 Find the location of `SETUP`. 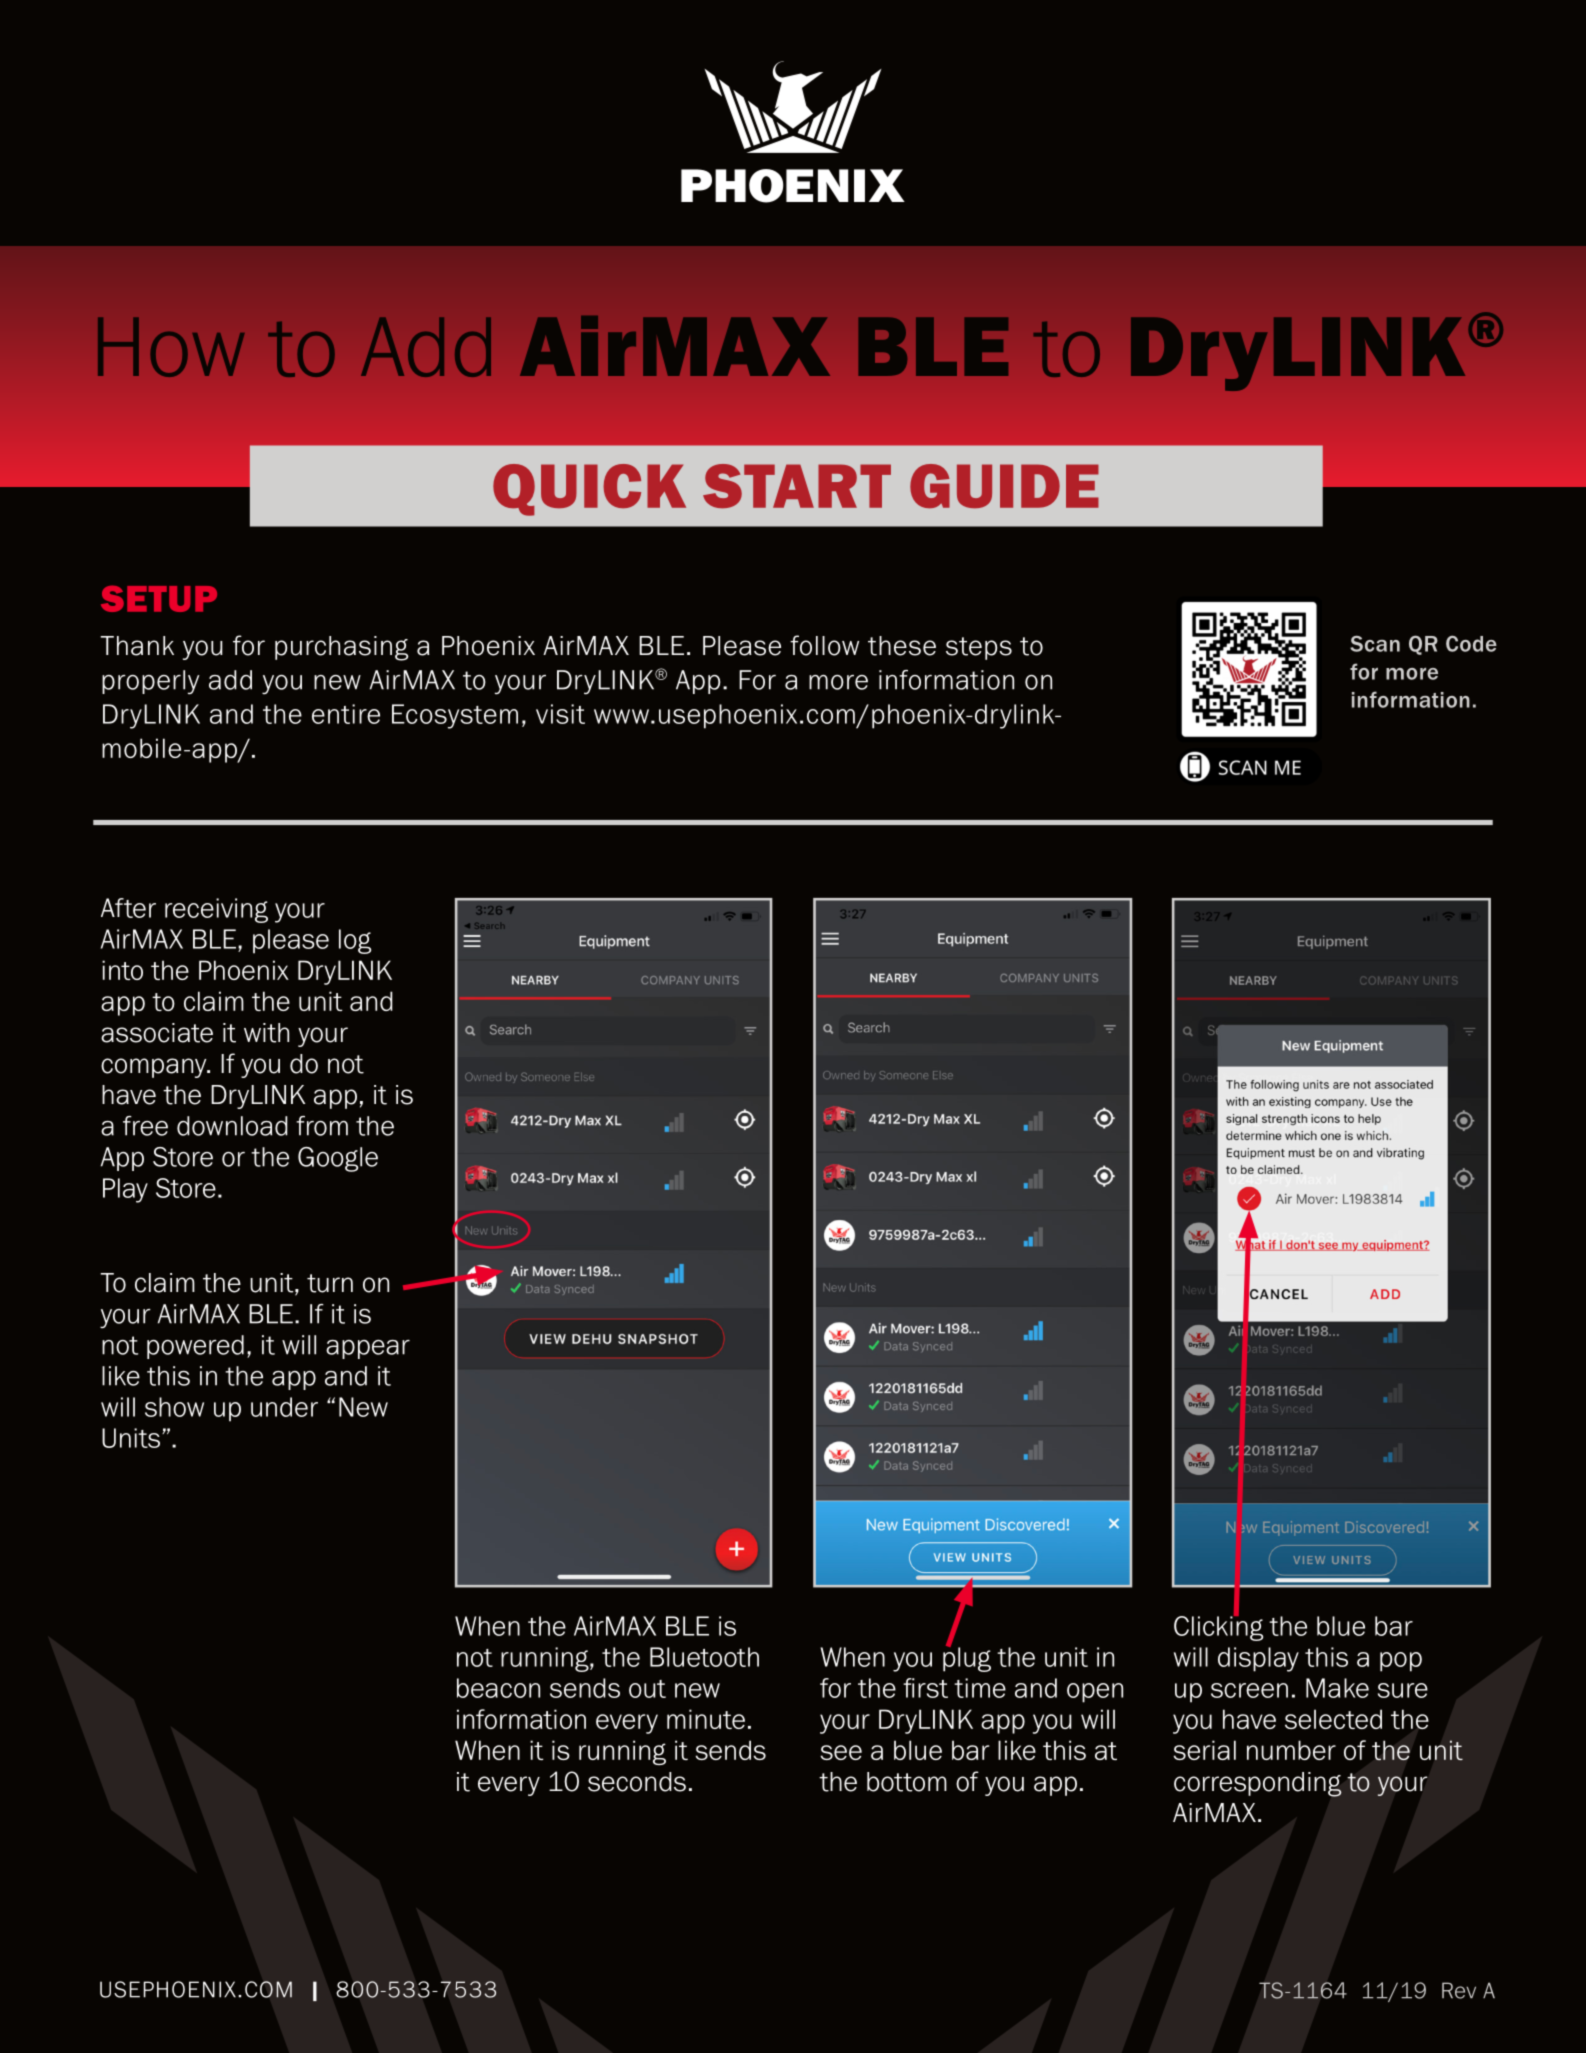

SETUP is located at coordinates (159, 599).
